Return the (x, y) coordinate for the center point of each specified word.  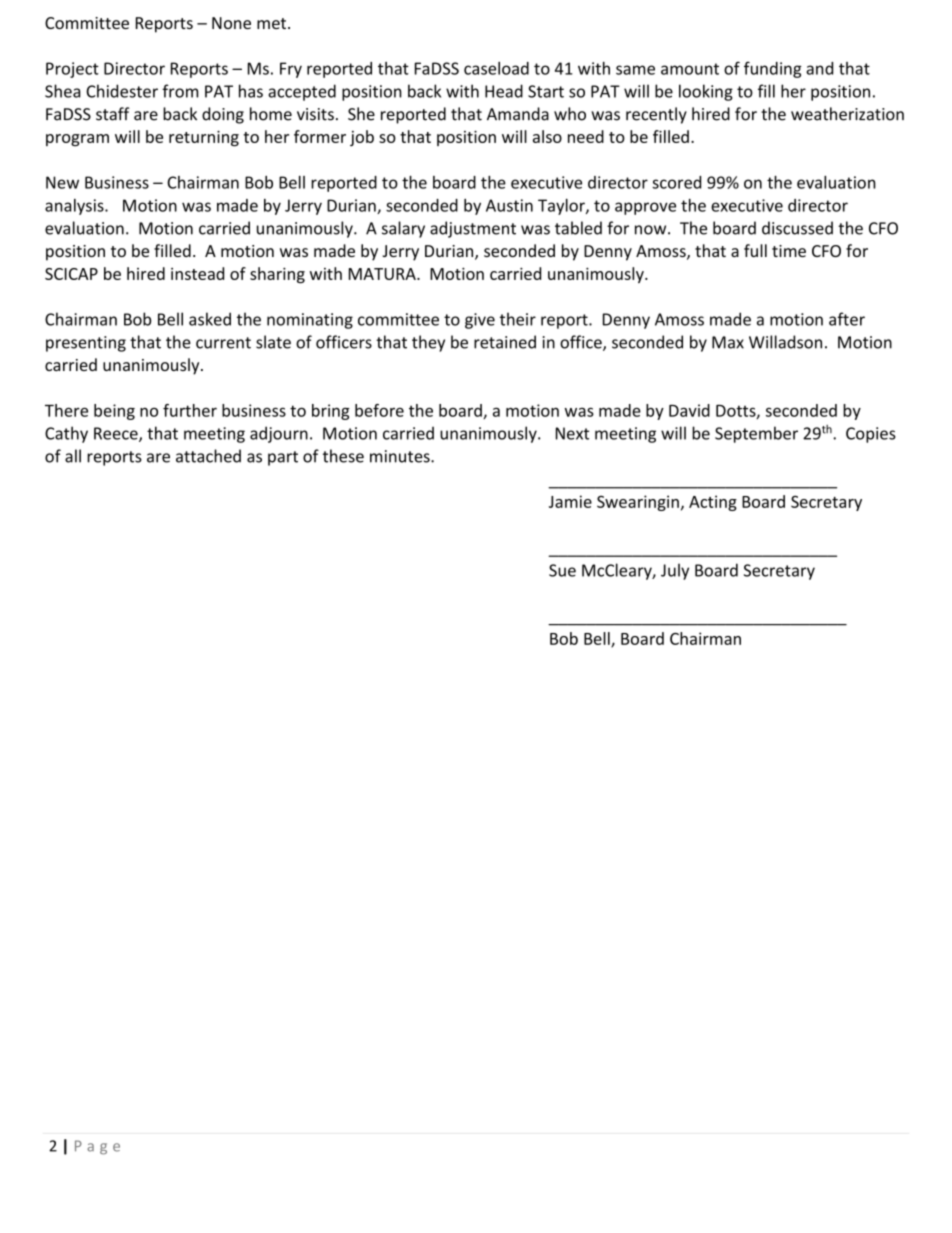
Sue (562, 570)
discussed (797, 228)
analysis (75, 207)
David (689, 410)
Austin (509, 205)
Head (504, 91)
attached (208, 456)
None (231, 23)
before (379, 410)
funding (773, 69)
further (190, 410)
